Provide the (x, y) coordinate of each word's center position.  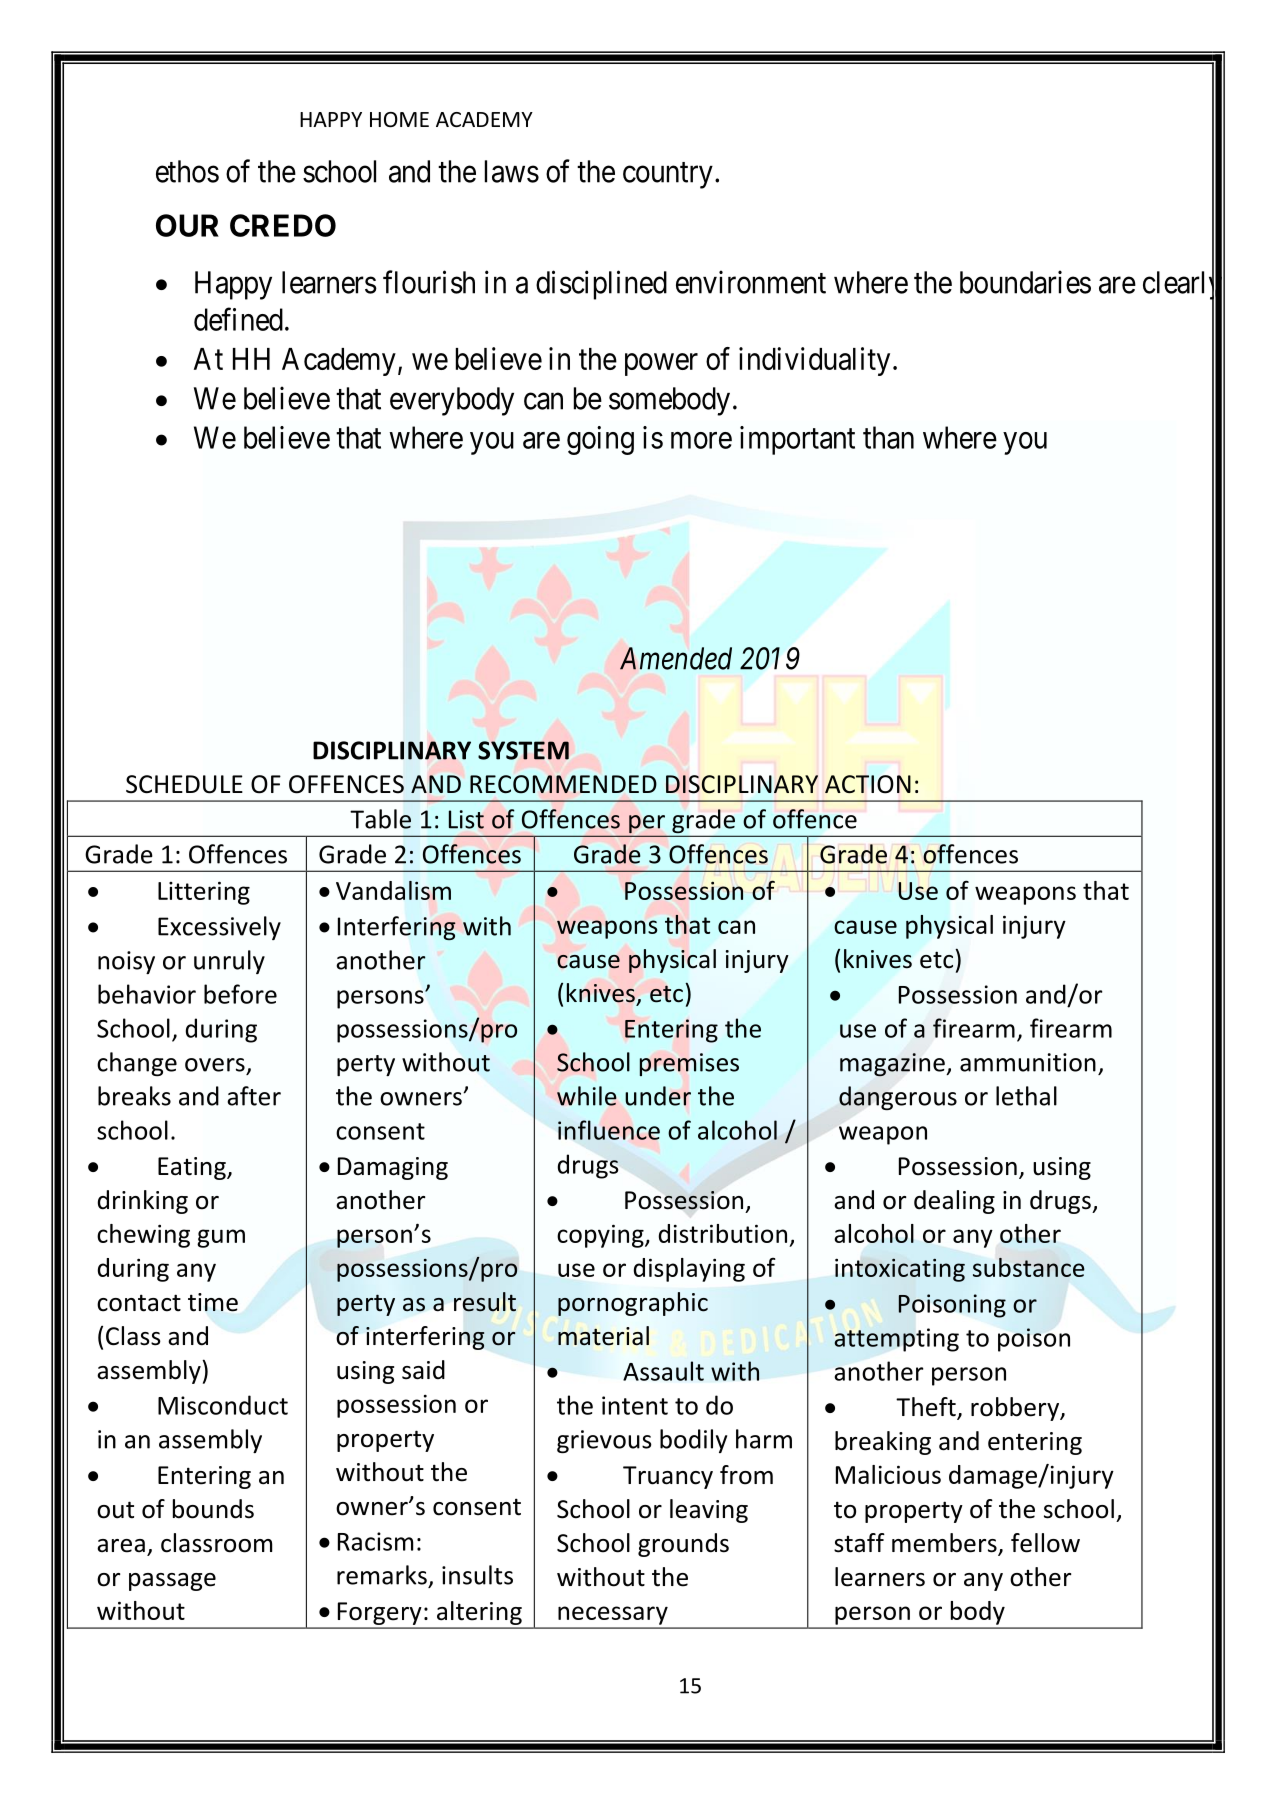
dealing (954, 1202)
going (600, 440)
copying (601, 1236)
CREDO (283, 225)
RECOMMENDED (563, 784)
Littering (204, 893)
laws (512, 171)
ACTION (868, 784)
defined (238, 319)
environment (751, 282)
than (888, 437)
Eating (193, 1168)
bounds (213, 1509)
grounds (683, 1545)
